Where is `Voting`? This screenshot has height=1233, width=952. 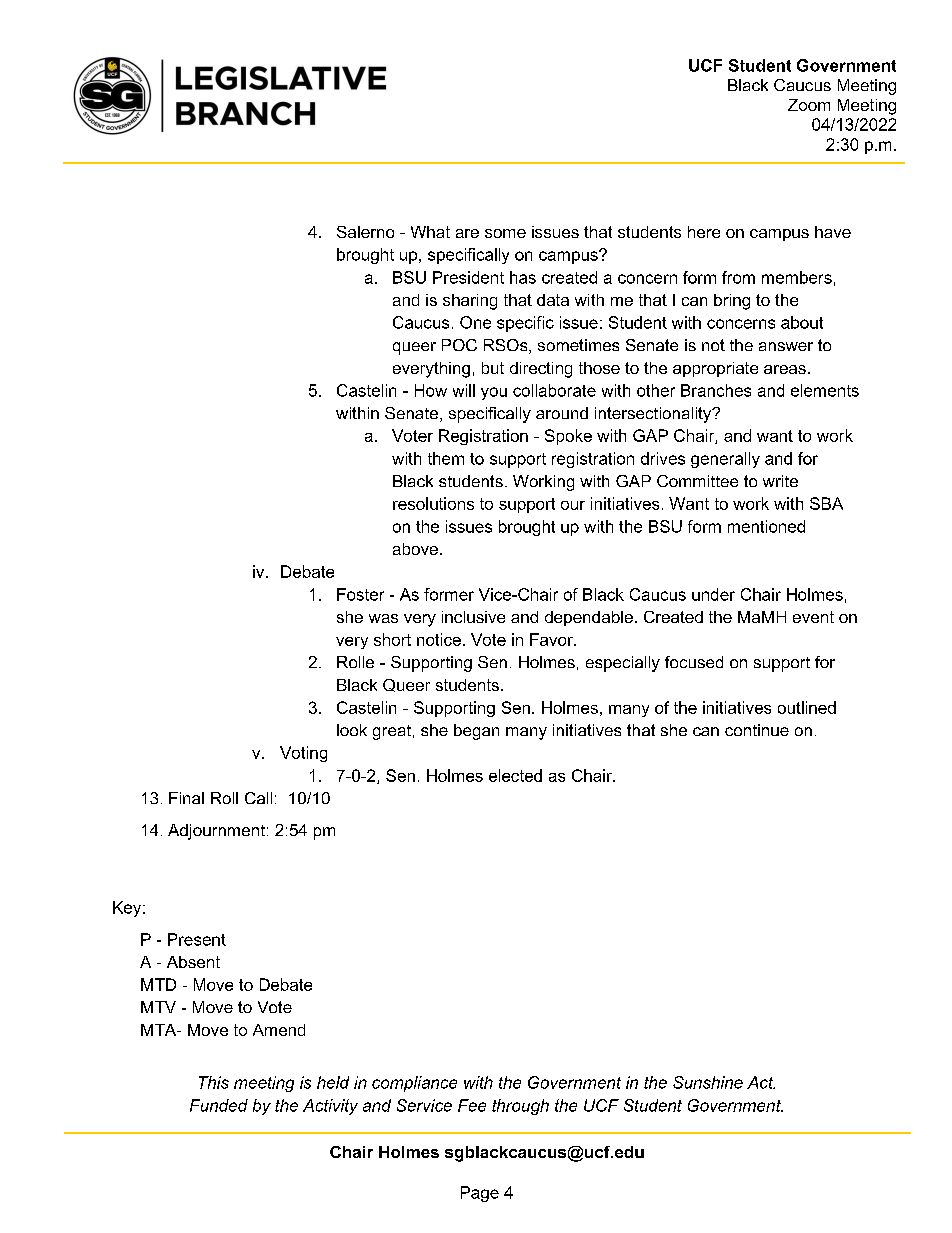
Voting is located at coordinates (303, 754).
